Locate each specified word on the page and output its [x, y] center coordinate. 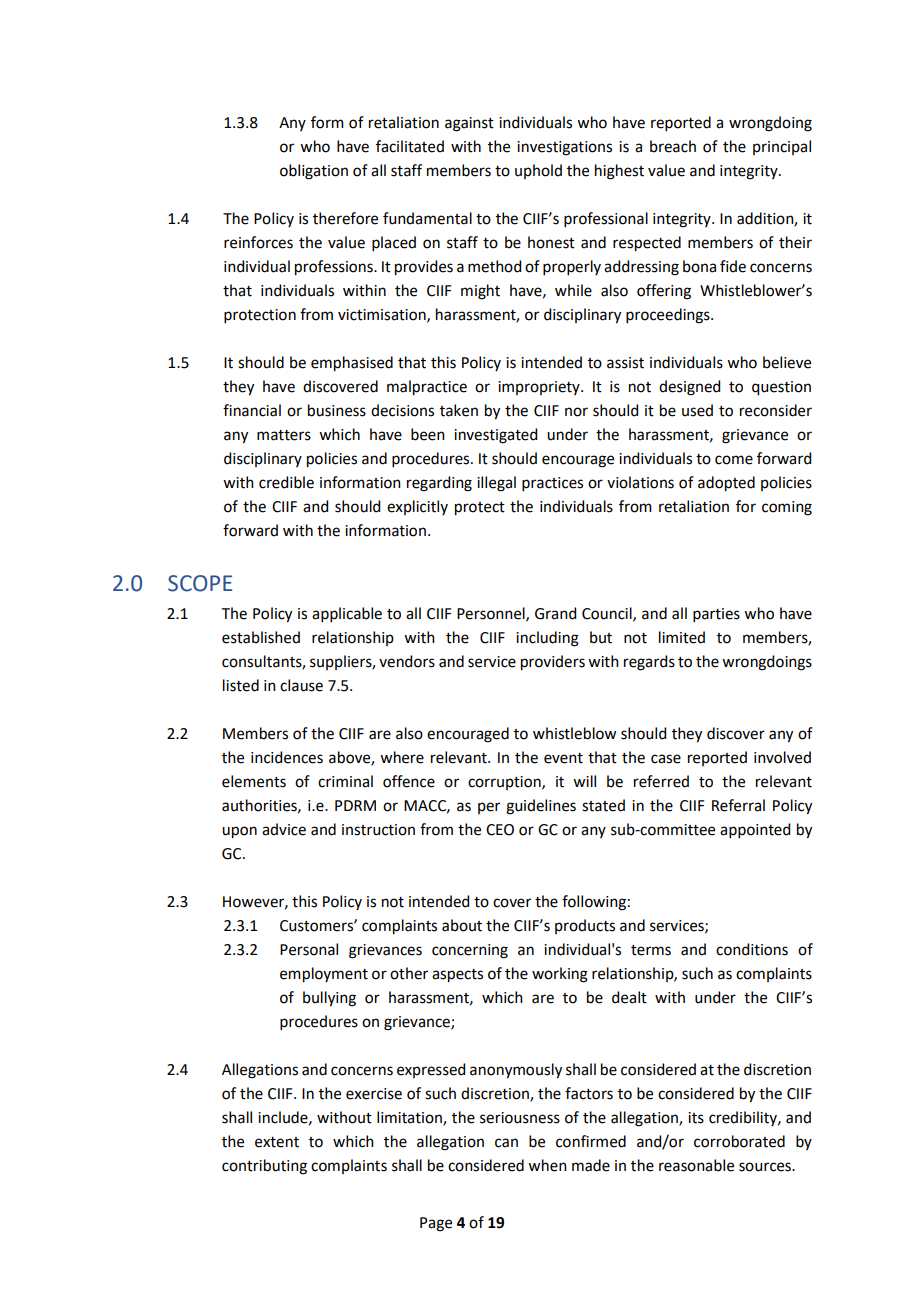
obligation [314, 172]
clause [301, 685]
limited [682, 637]
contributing [264, 1167]
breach [673, 146]
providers [553, 663]
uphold [538, 171]
